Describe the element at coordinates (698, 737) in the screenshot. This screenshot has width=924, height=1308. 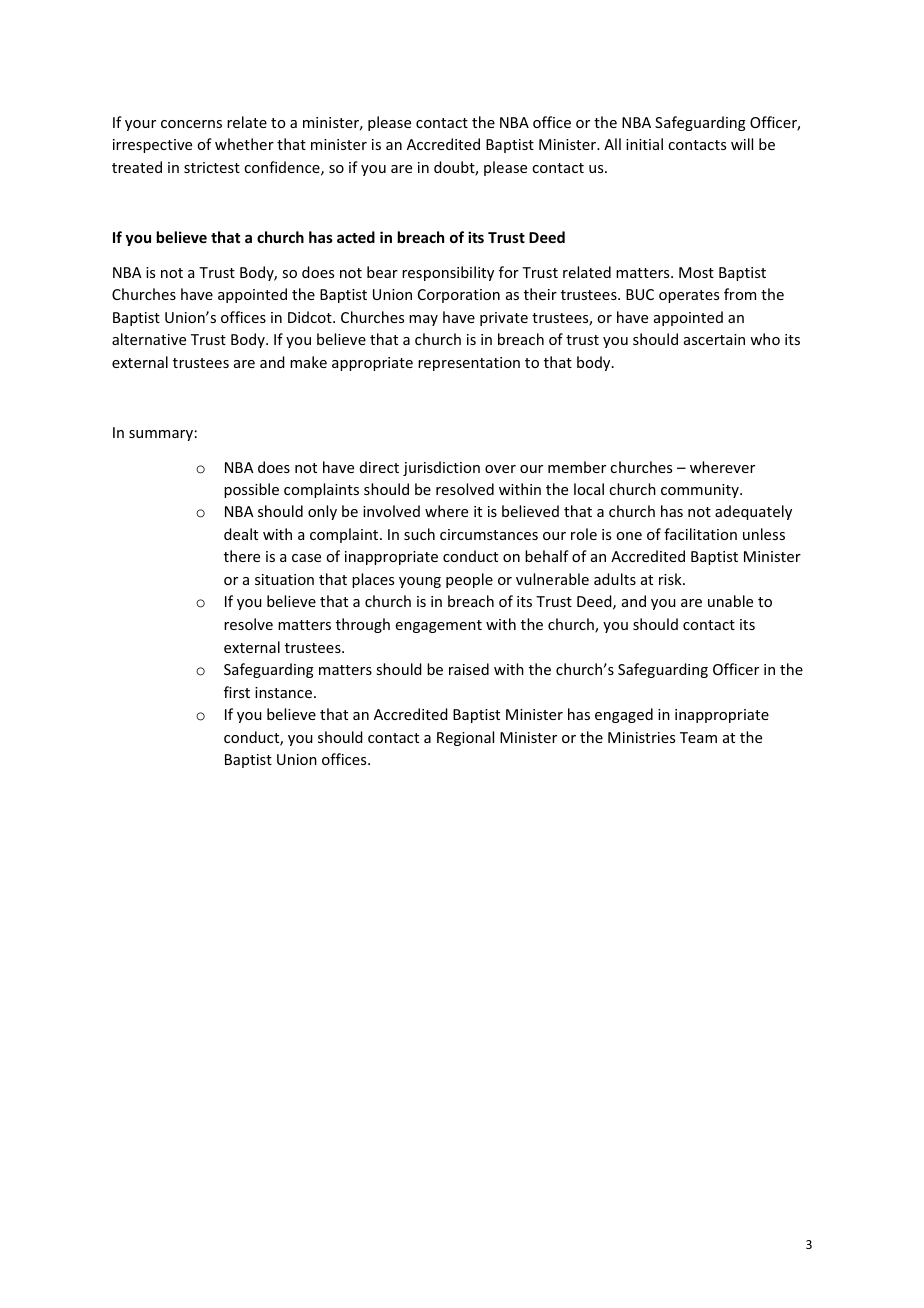
I see `Team` at that location.
